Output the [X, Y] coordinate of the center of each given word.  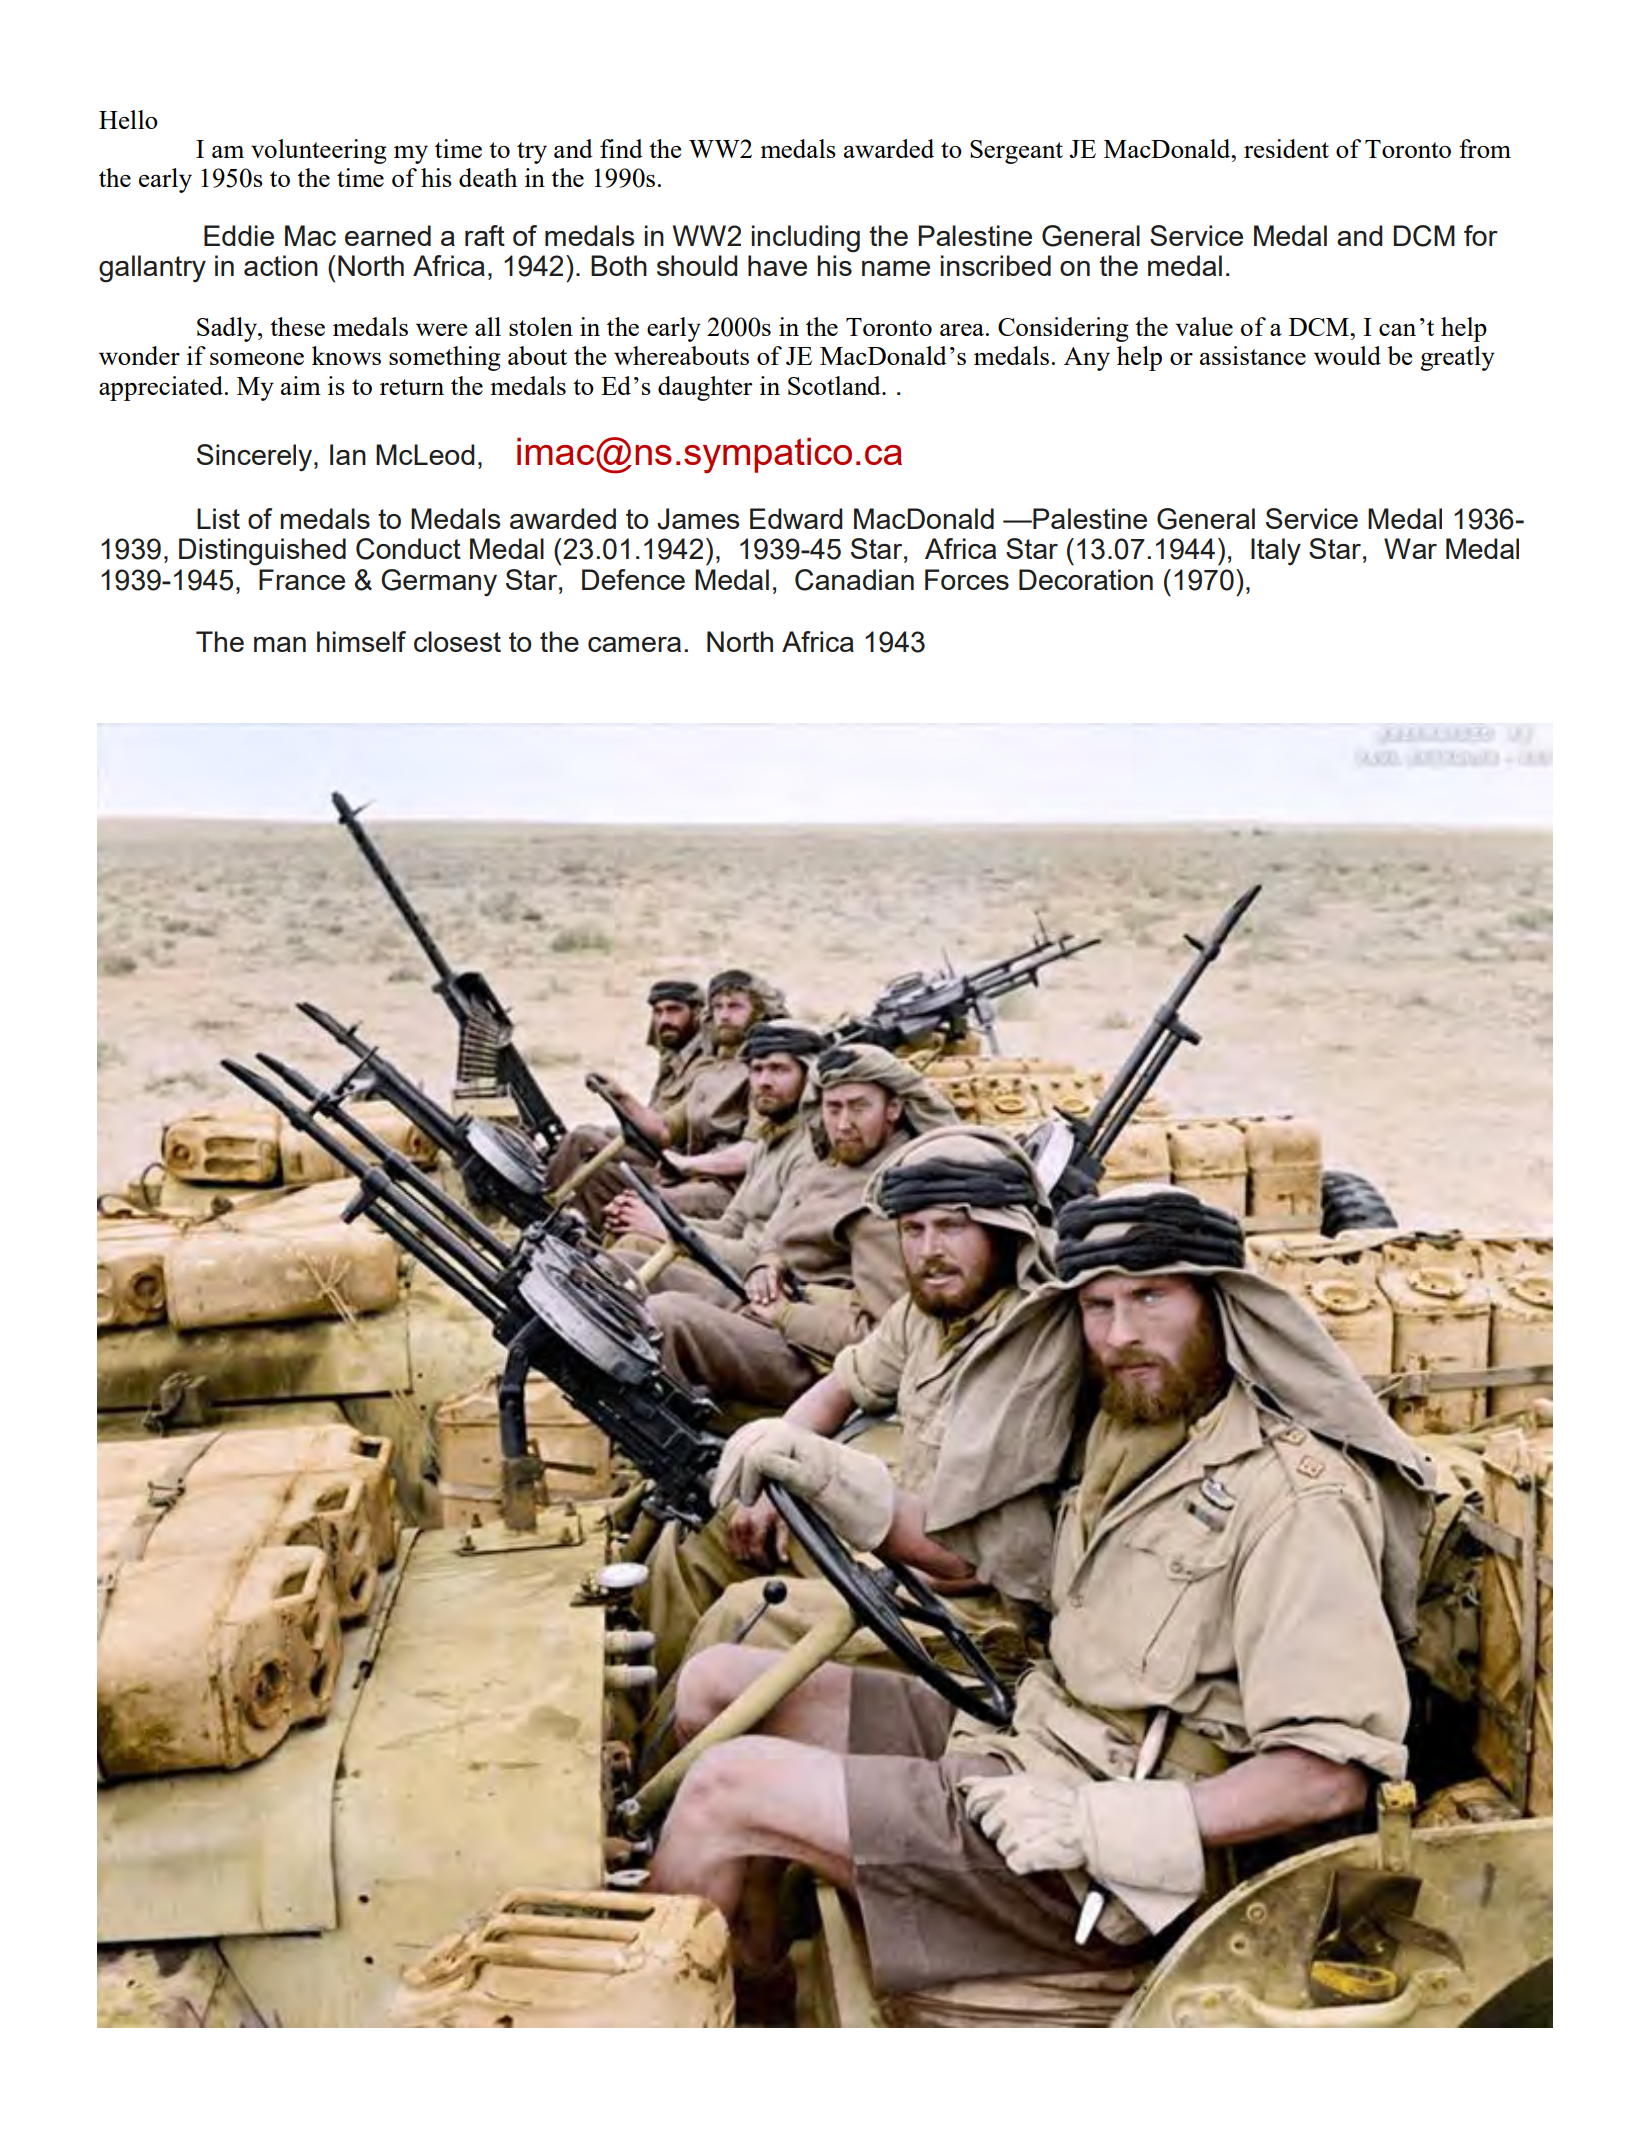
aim [301, 385]
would [1347, 355]
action [281, 265]
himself [361, 641]
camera [634, 644]
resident [1286, 148]
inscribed [995, 265]
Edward [796, 518]
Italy [1276, 551]
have [777, 265]
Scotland [835, 385]
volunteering [319, 151]
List [218, 518]
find [621, 148]
